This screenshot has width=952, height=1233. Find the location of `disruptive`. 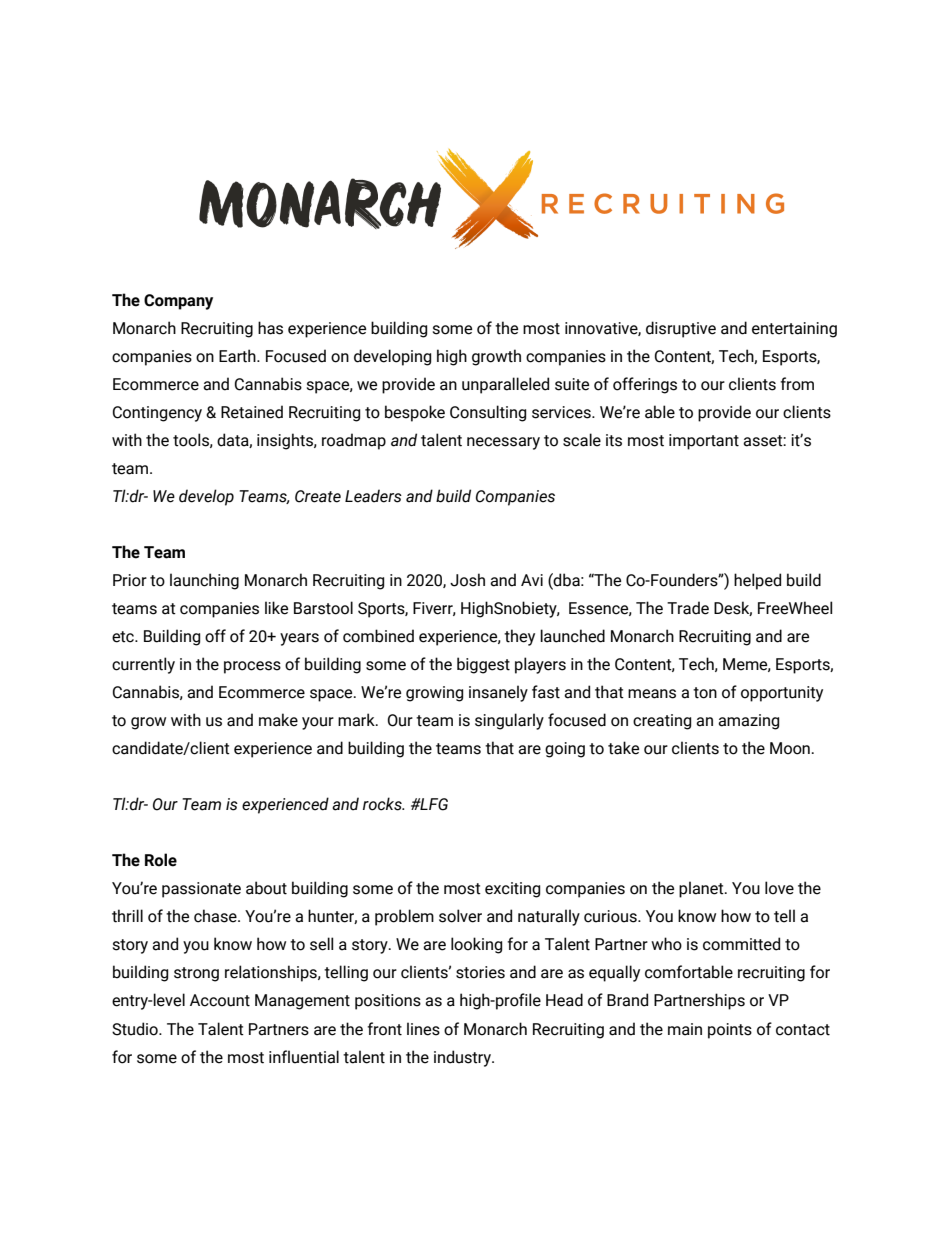

disruptive is located at coordinates (681, 329).
